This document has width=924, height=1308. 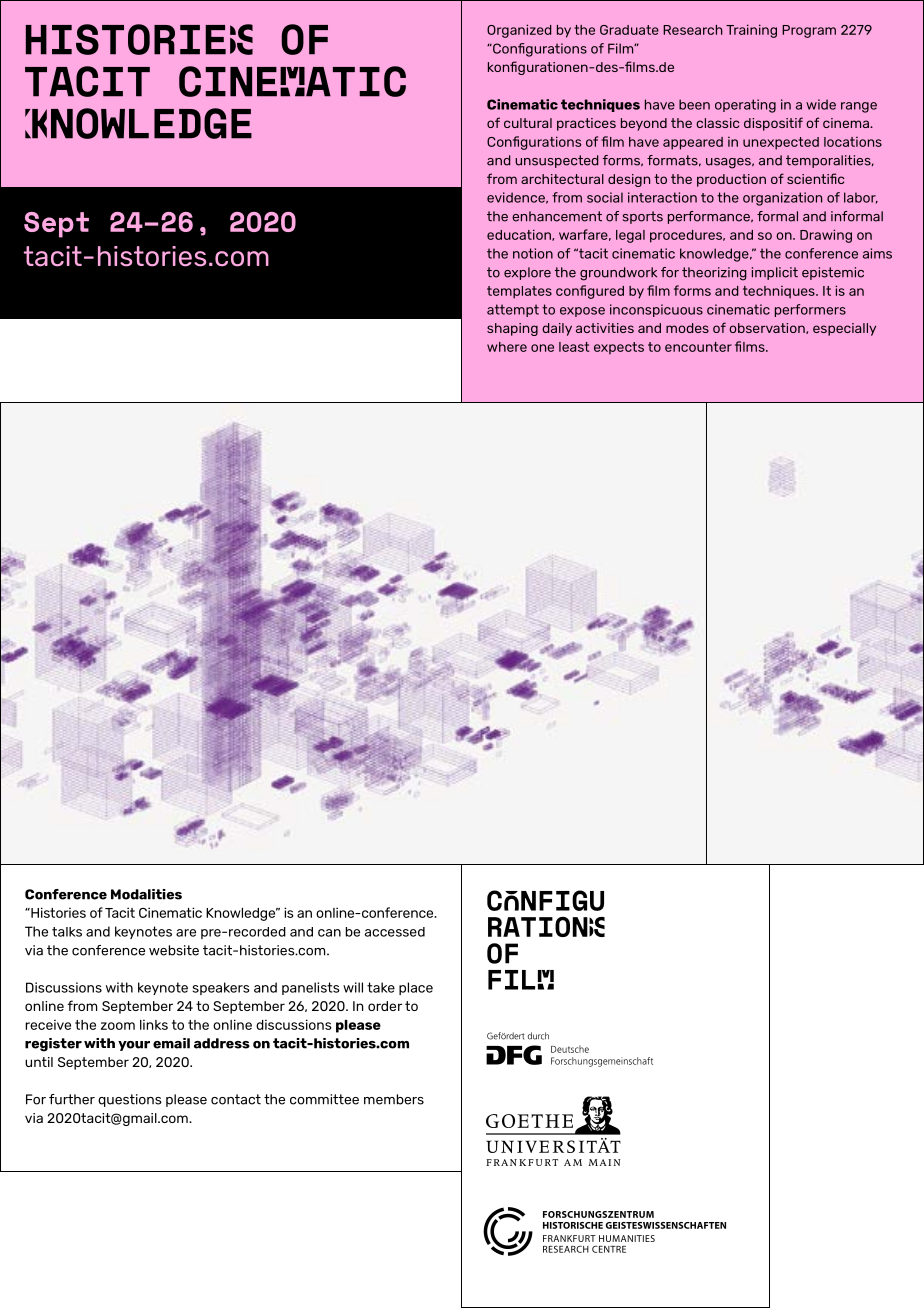 What do you see at coordinates (519, 31) in the document?
I see `Organized` at bounding box center [519, 31].
